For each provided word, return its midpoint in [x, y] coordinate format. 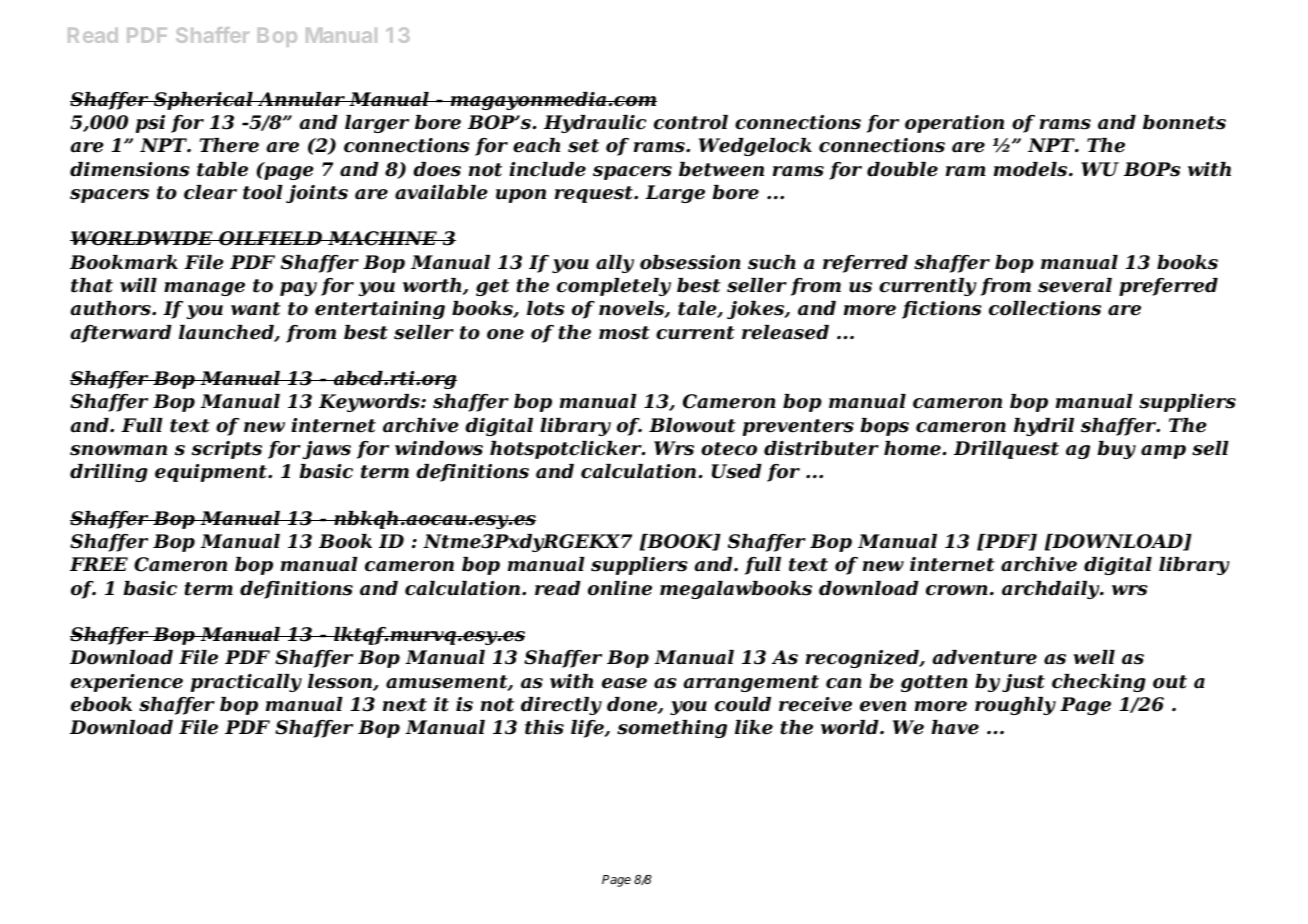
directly [561, 706]
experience [127, 683]
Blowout [692, 425]
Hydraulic [595, 124]
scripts [227, 450]
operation [954, 124]
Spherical [203, 101]
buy [1116, 450]
